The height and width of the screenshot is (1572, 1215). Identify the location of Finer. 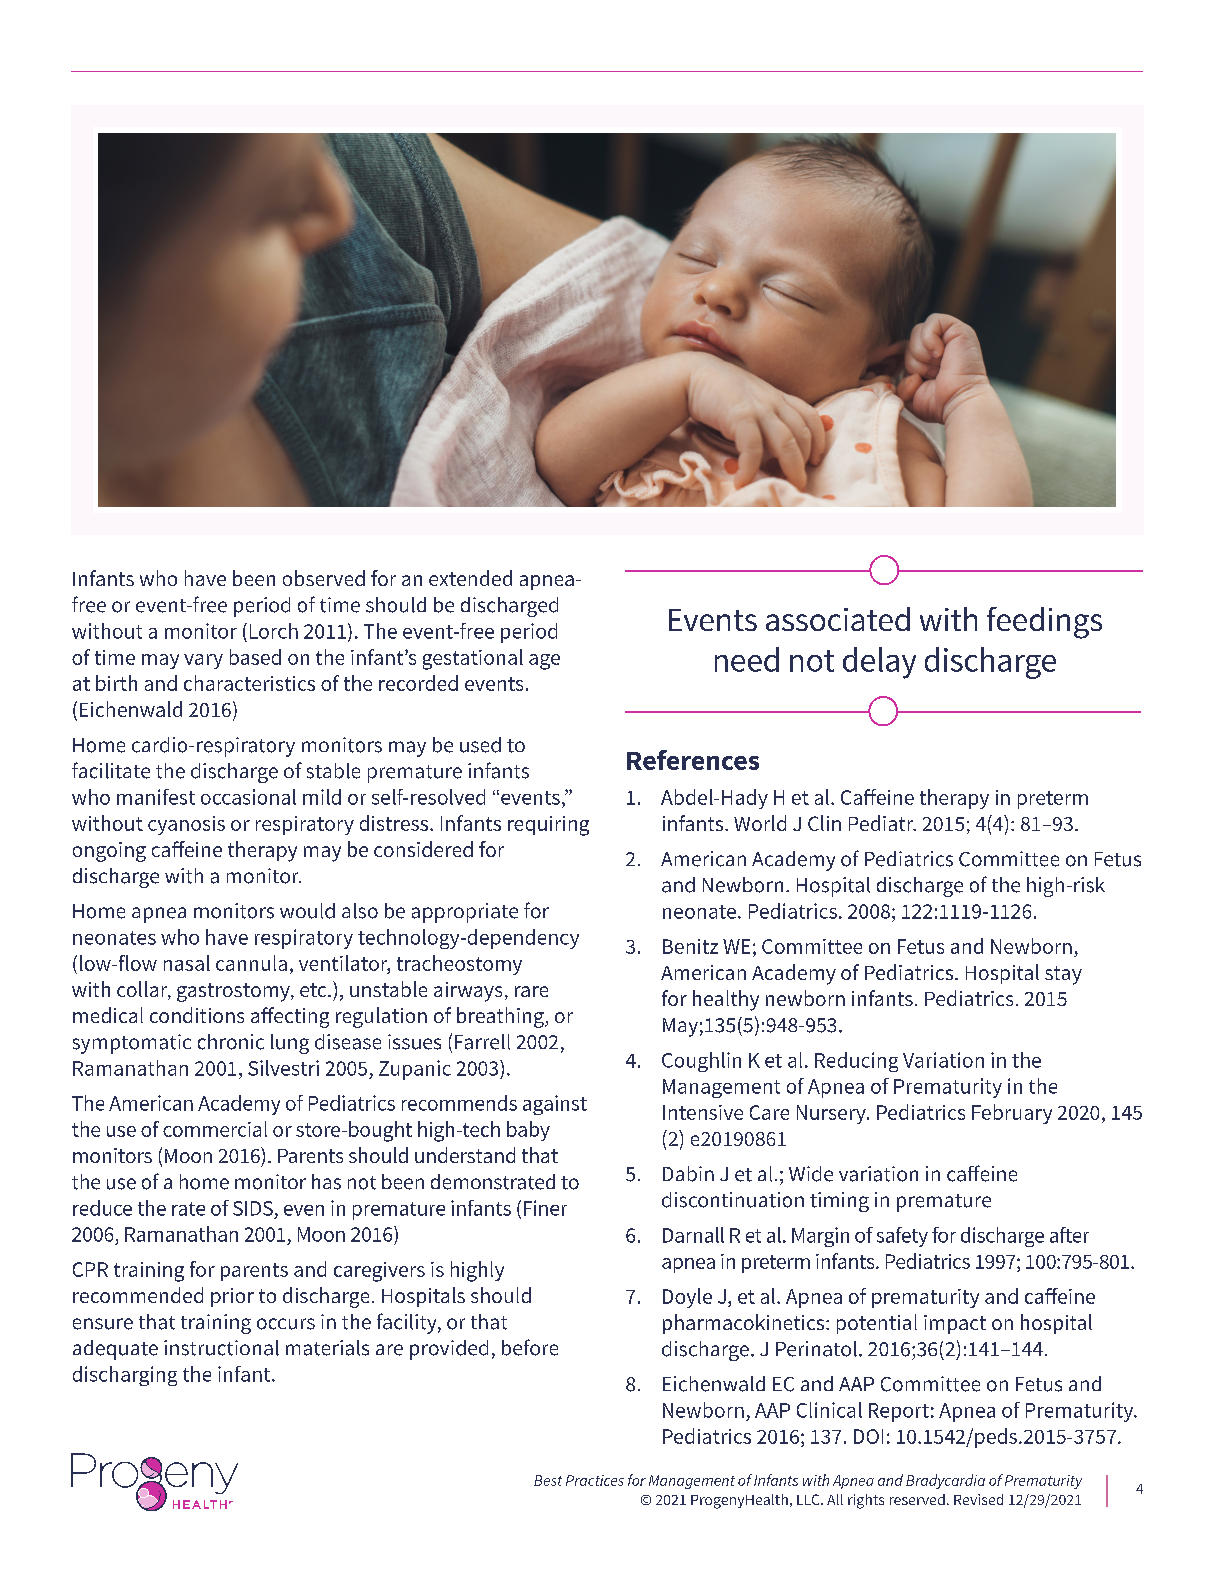
(545, 1208).
